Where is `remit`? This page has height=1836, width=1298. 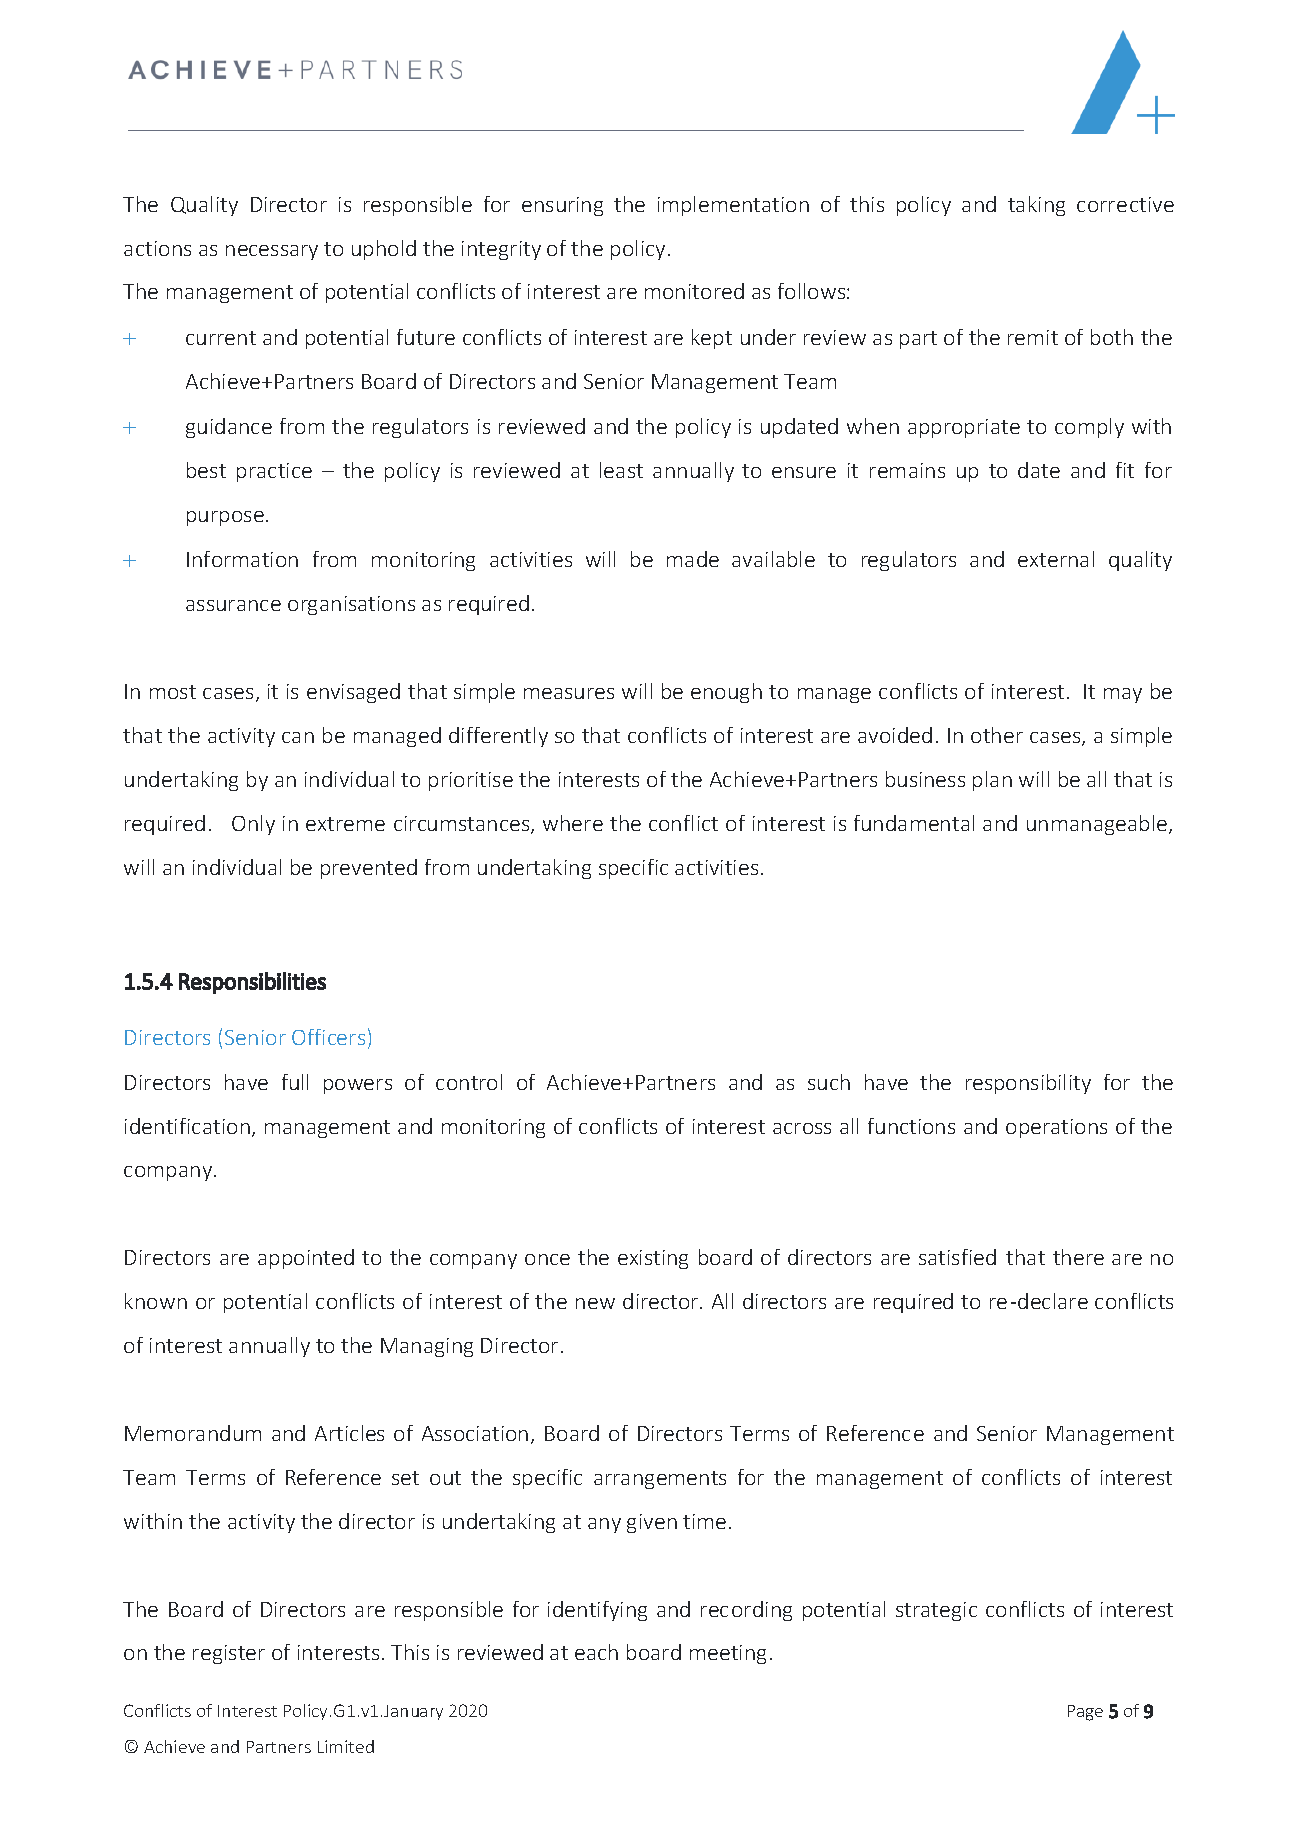 remit is located at coordinates (1033, 337).
